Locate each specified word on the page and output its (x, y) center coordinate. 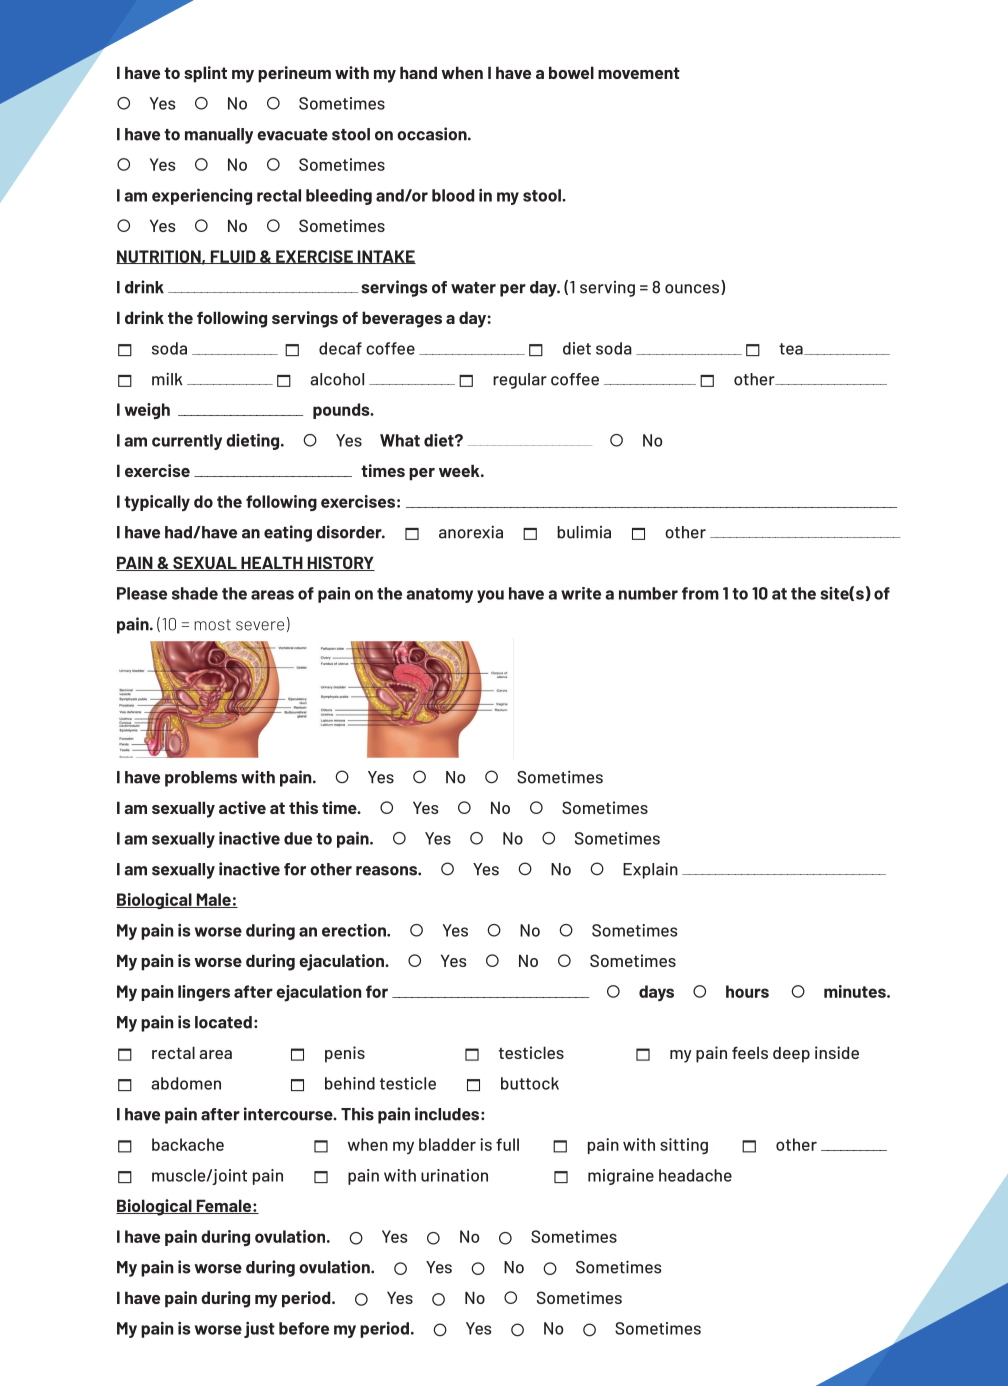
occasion (433, 134)
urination (454, 1175)
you (490, 596)
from (700, 593)
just (259, 1329)
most (212, 625)
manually (219, 136)
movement (639, 73)
